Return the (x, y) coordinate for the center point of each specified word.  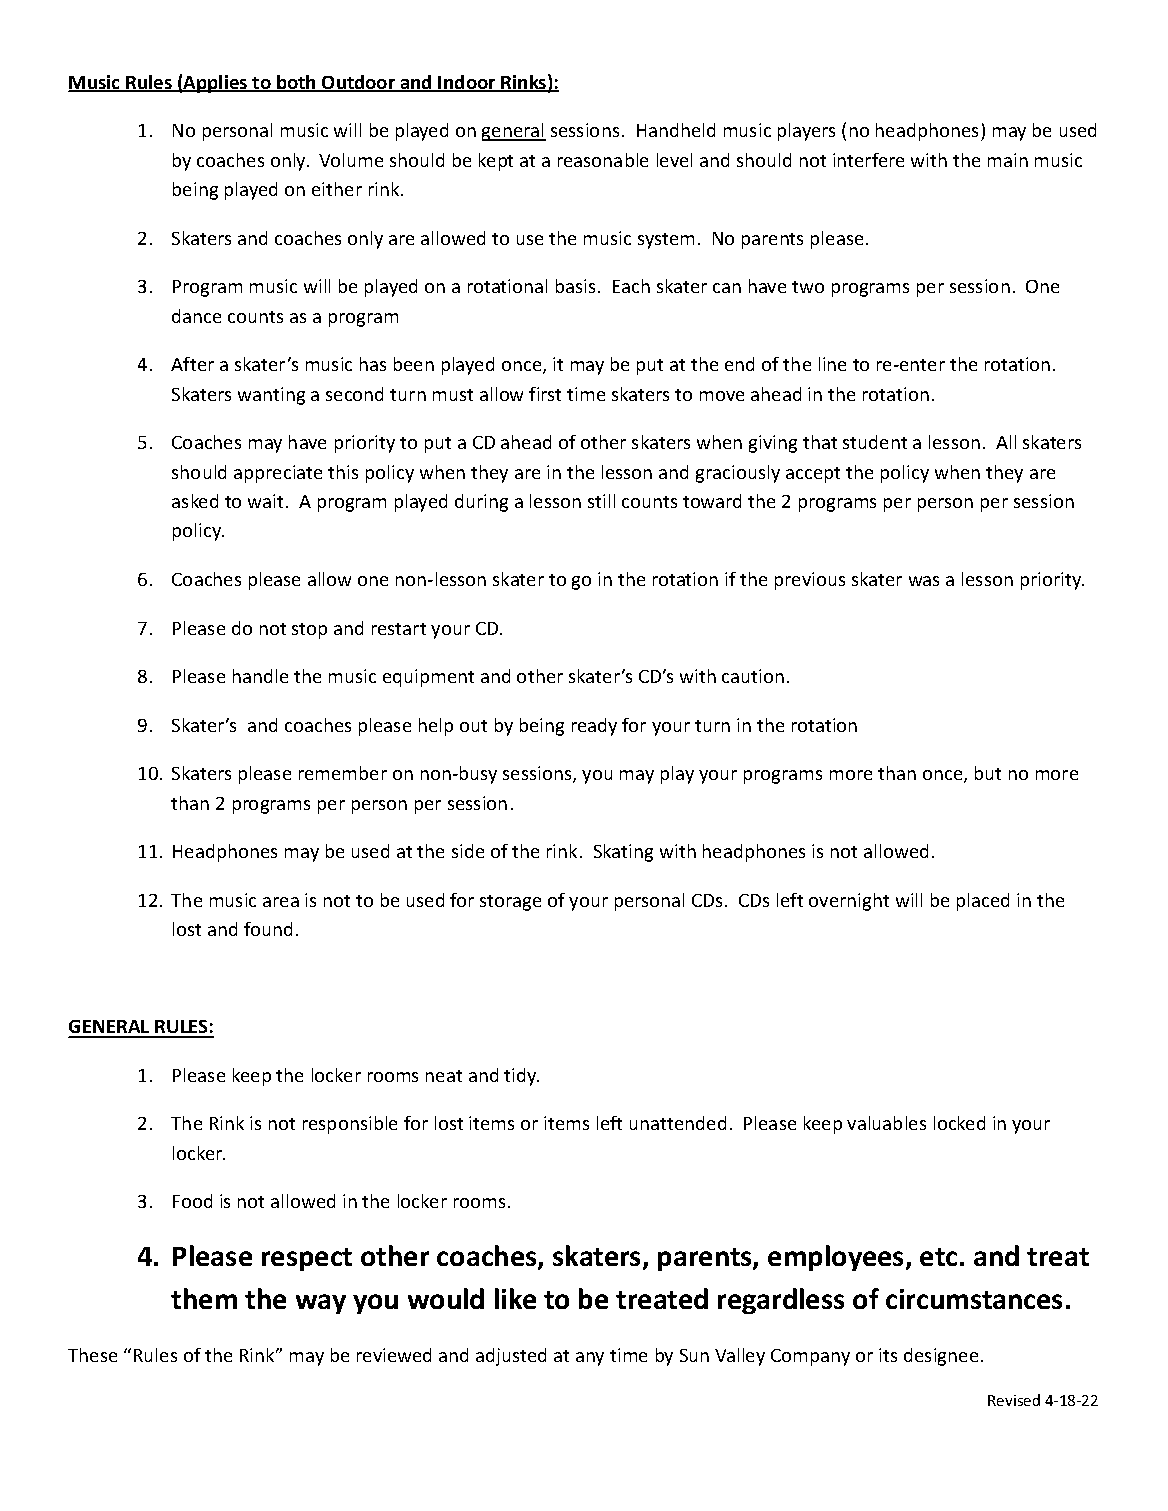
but (988, 773)
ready (594, 727)
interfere (868, 160)
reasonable (603, 160)
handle (260, 676)
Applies (216, 84)
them (204, 1298)
